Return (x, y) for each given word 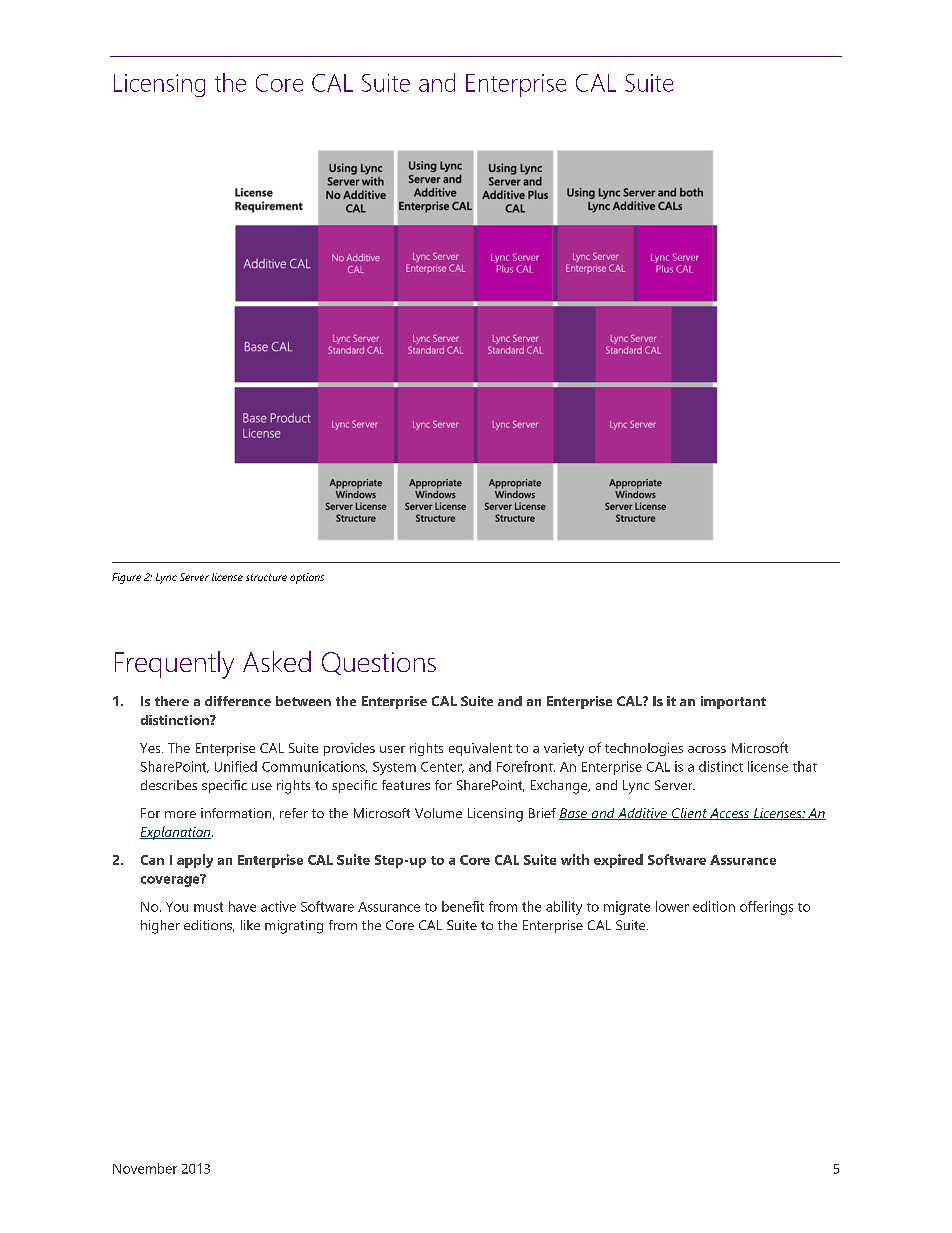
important (733, 702)
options (307, 578)
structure (266, 577)
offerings (766, 908)
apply (195, 861)
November (145, 1168)
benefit (463, 906)
